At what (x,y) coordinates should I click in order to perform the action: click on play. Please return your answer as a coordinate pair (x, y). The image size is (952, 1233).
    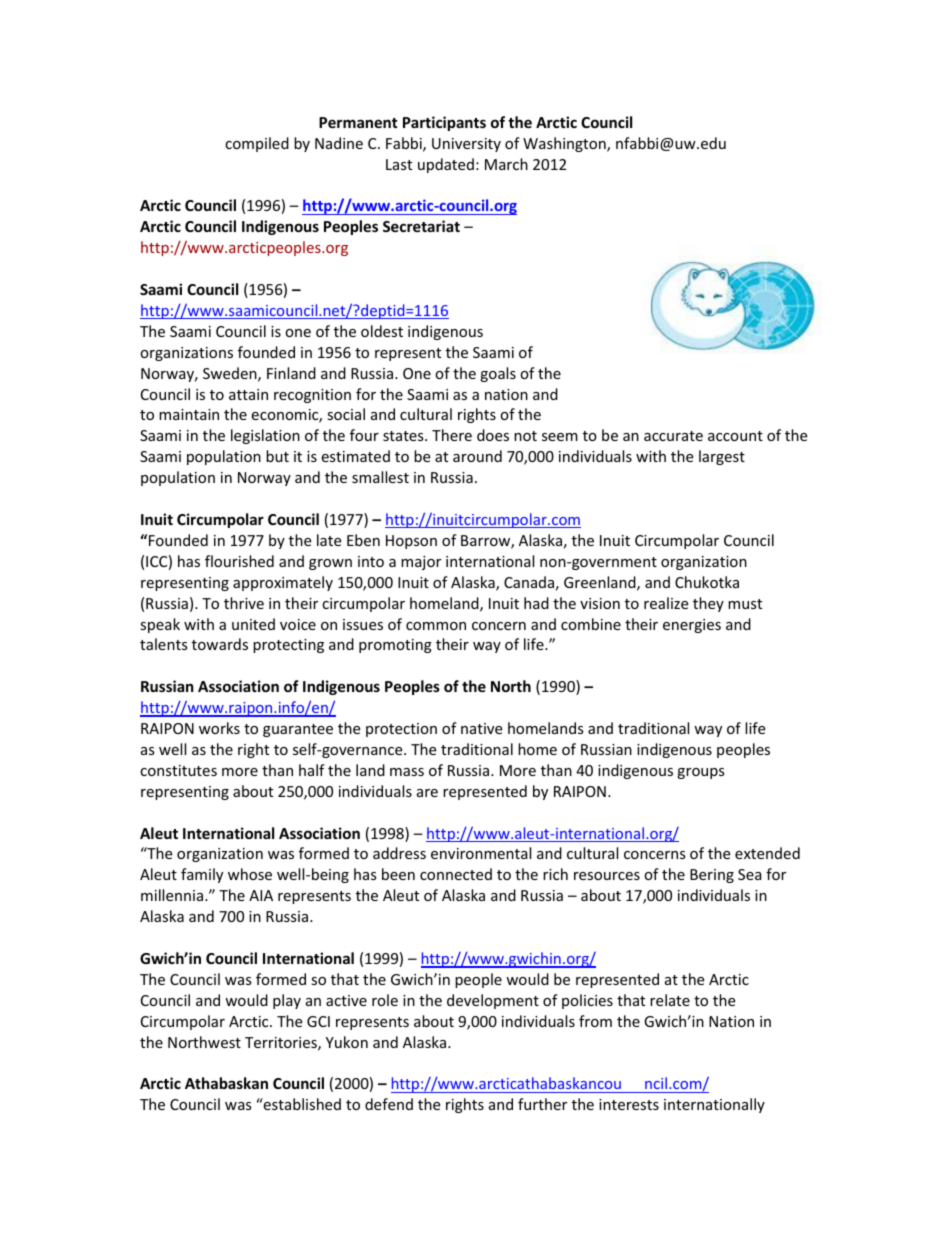
    Looking at the image, I should click on (287, 1001).
